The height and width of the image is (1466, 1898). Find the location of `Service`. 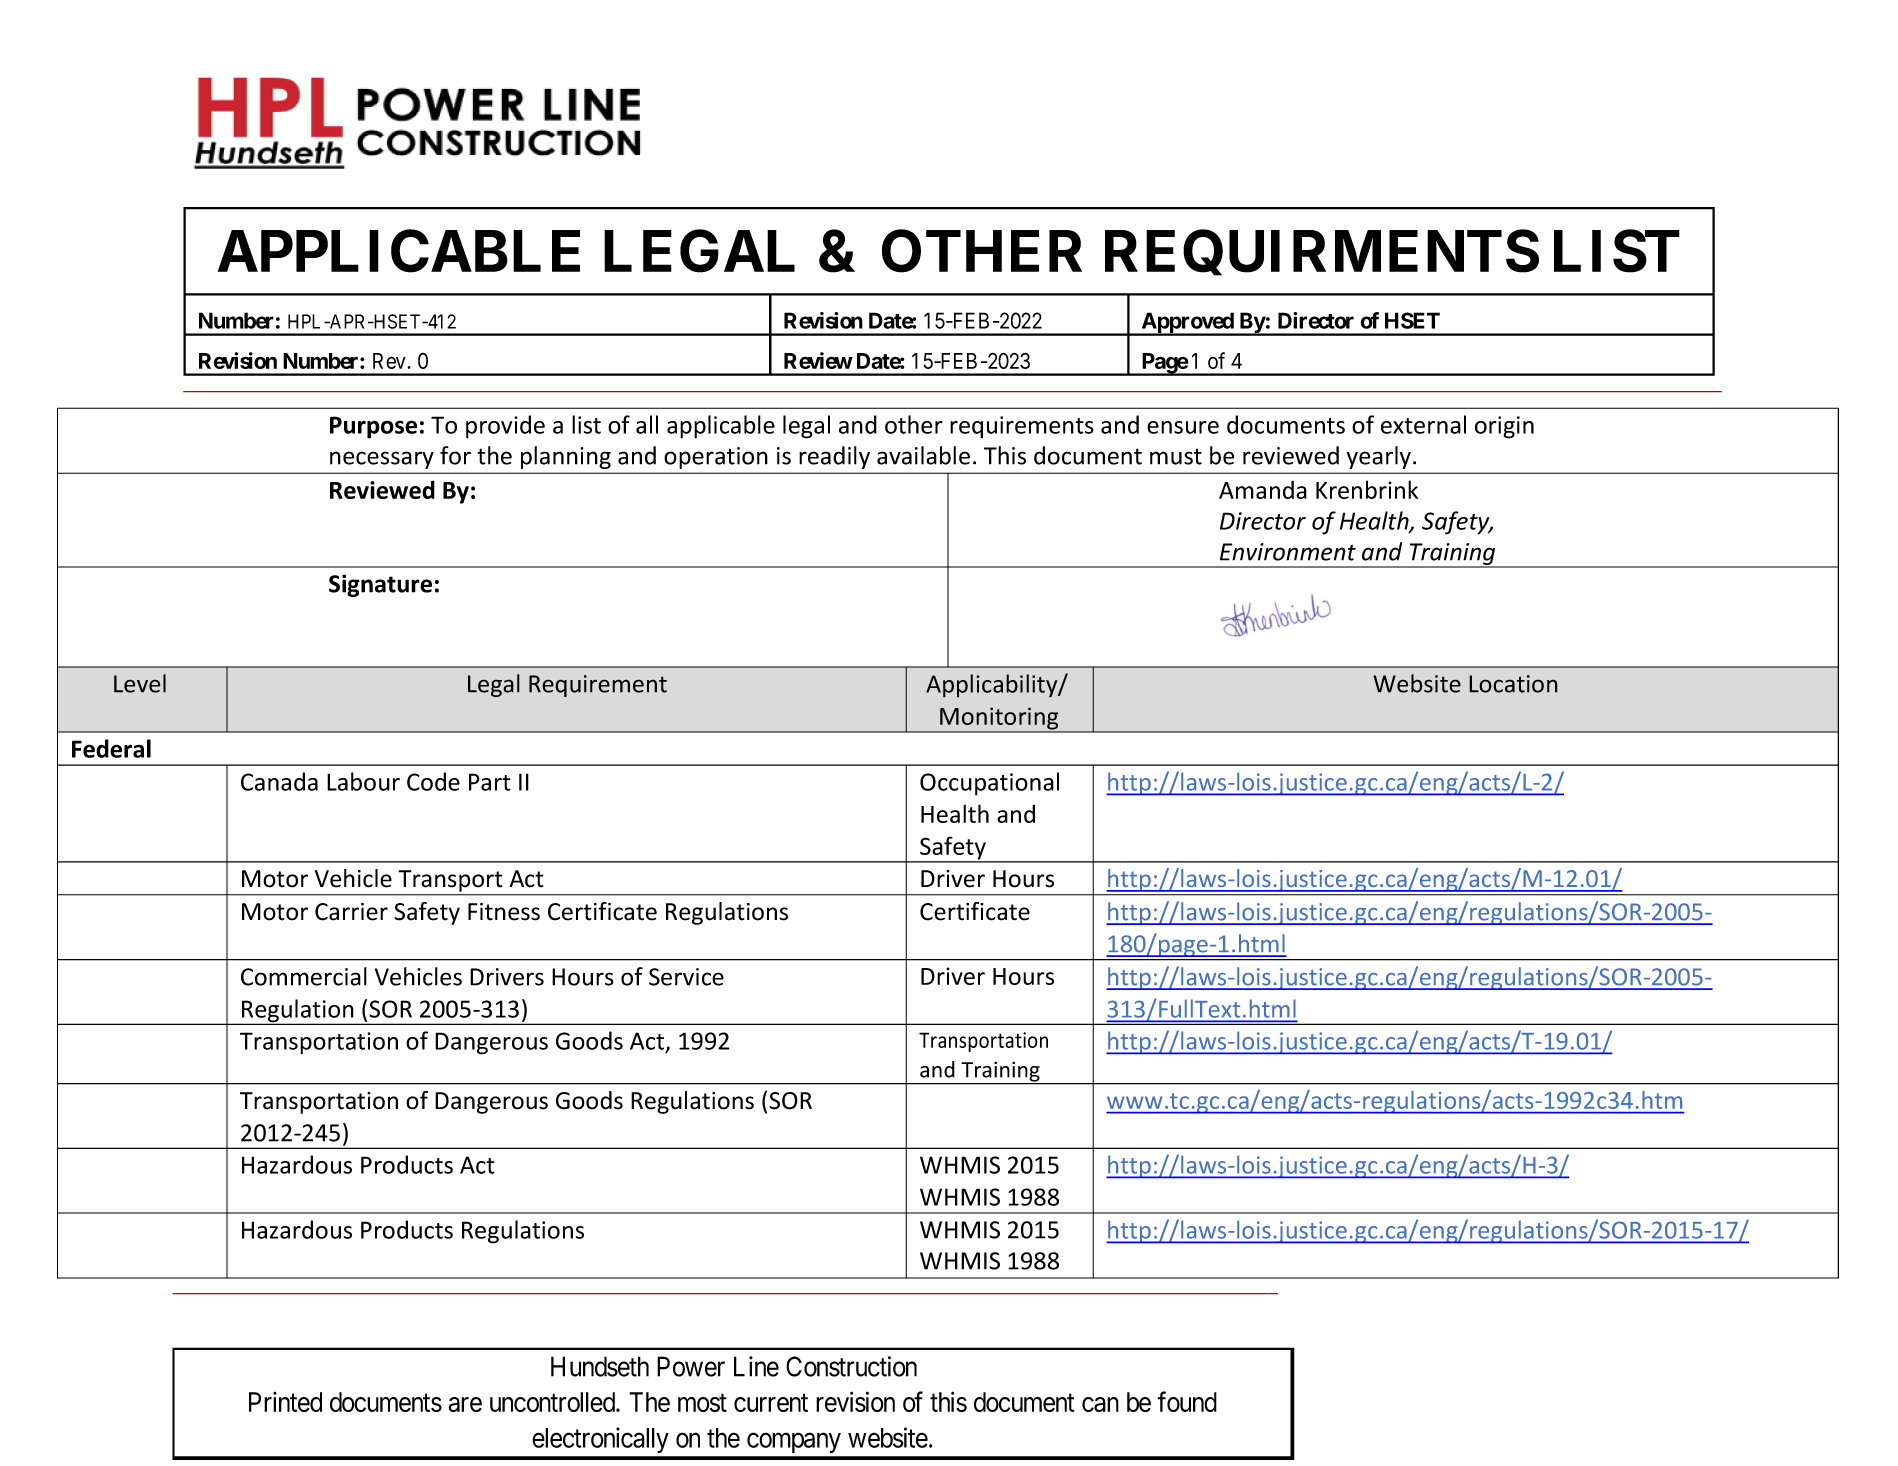

Service is located at coordinates (686, 977).
